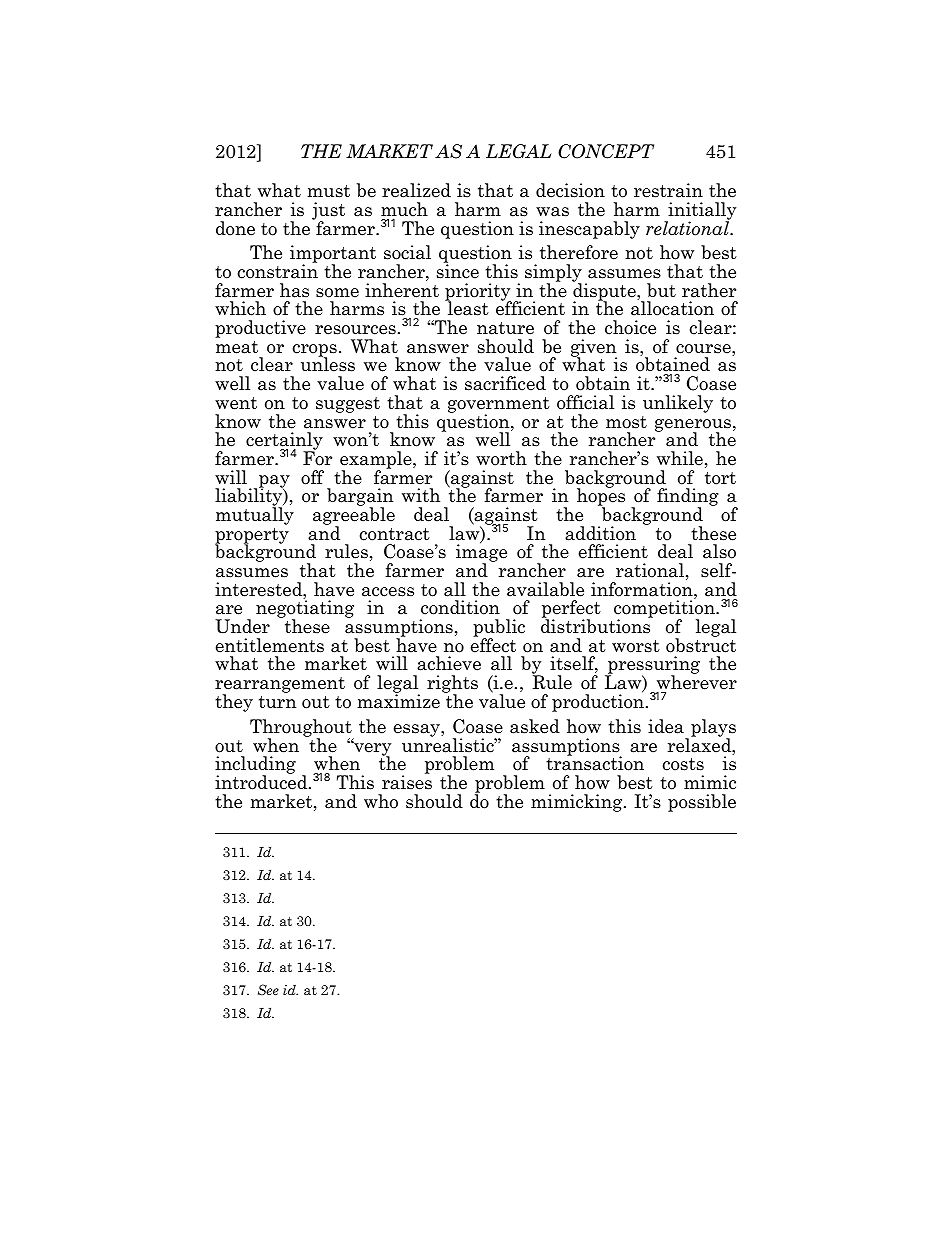  What do you see at coordinates (268, 989) in the screenshot?
I see `See` at bounding box center [268, 989].
